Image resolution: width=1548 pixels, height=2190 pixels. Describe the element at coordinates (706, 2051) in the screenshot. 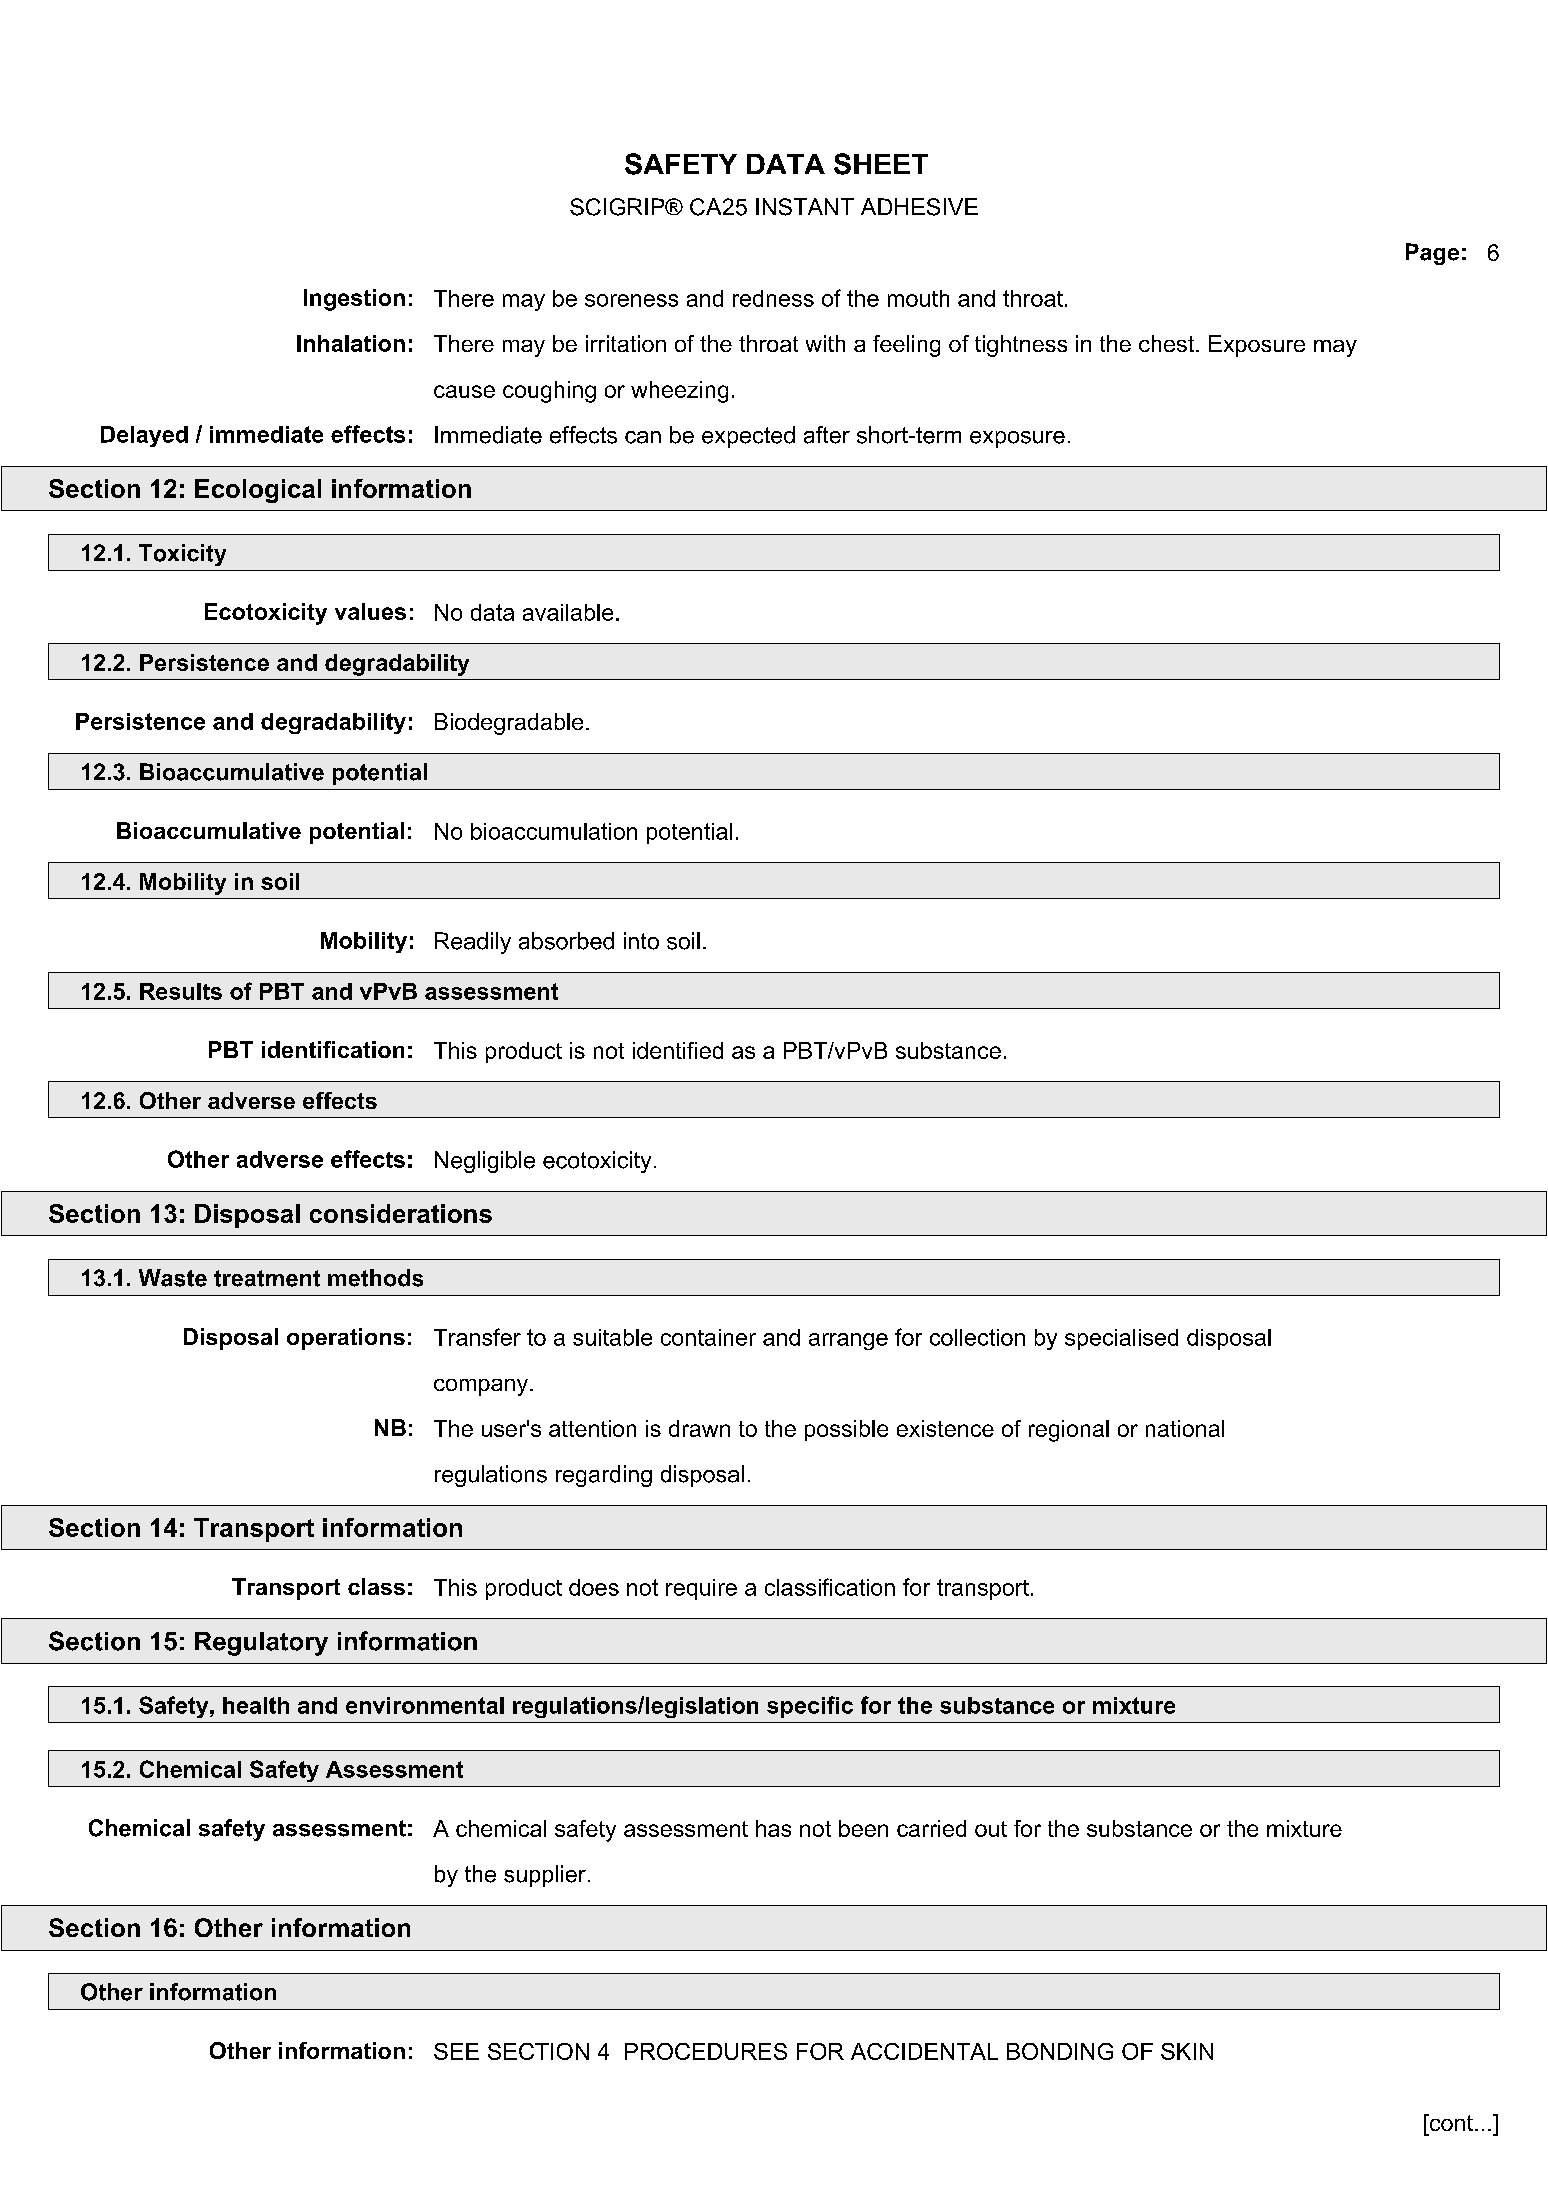

I see `PROCEDURES` at that location.
